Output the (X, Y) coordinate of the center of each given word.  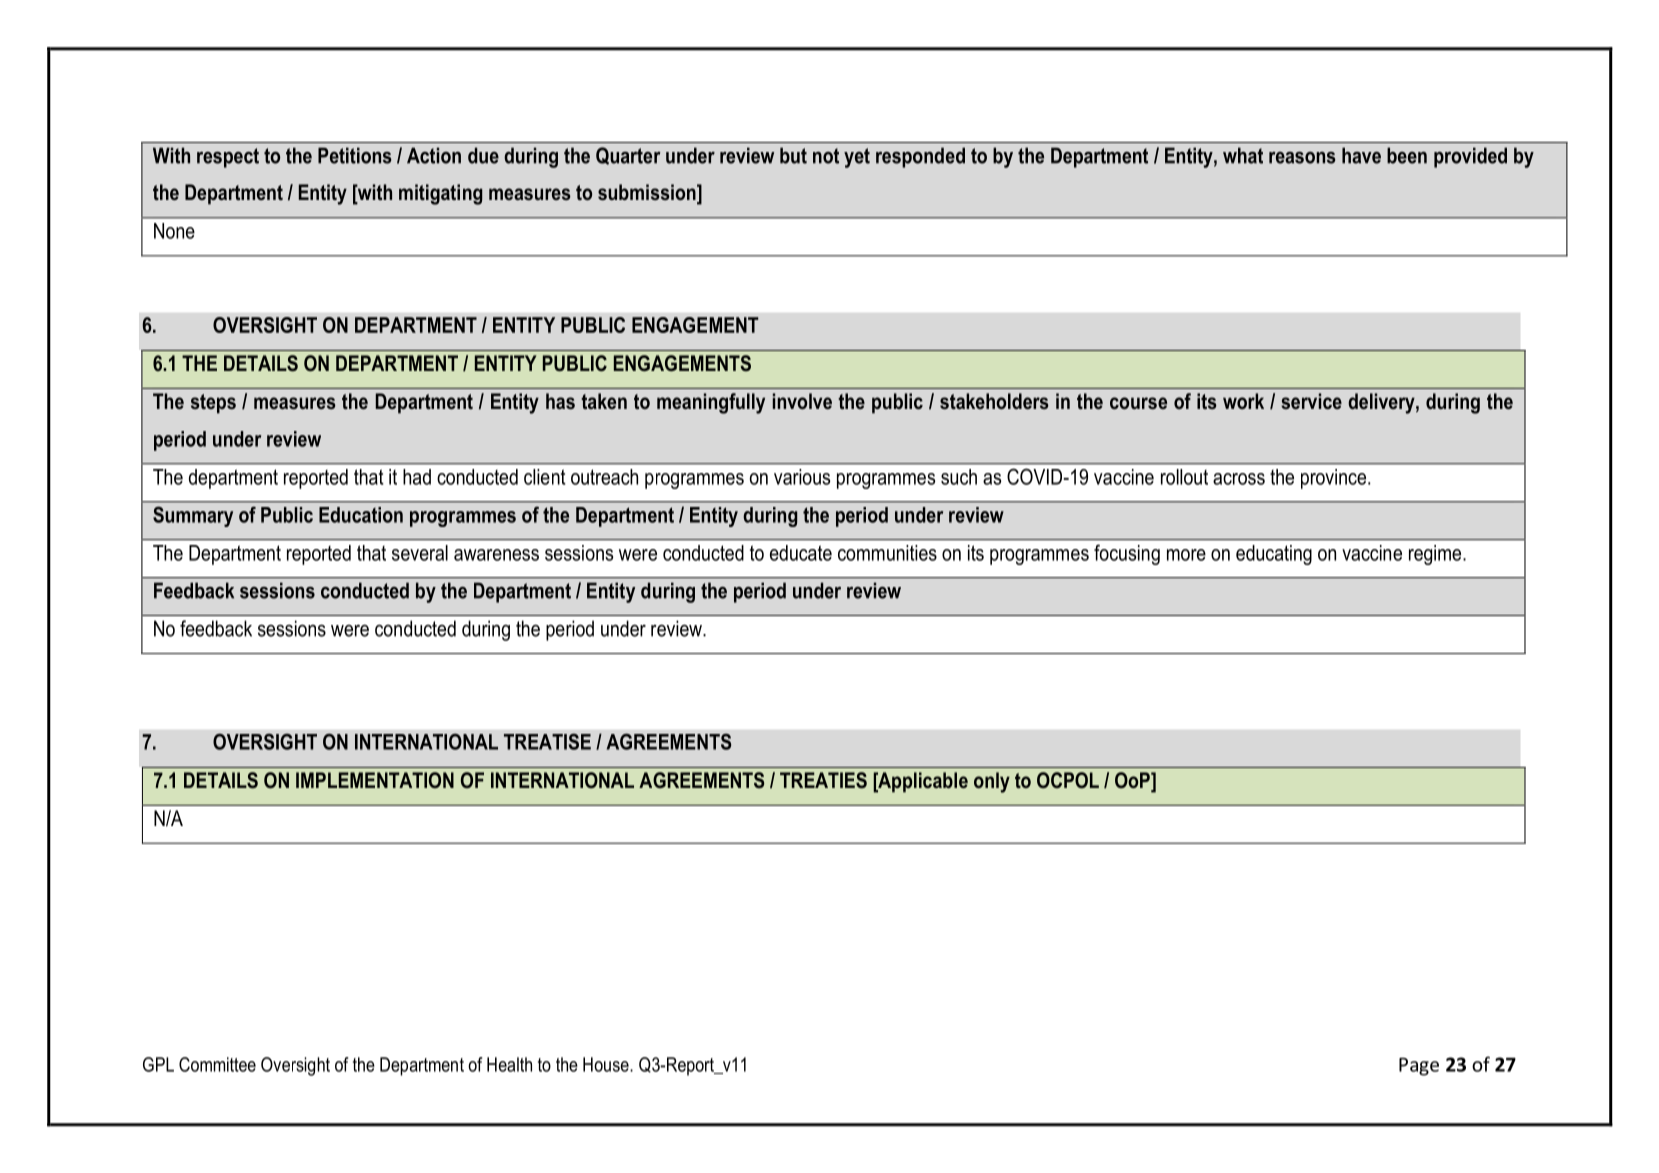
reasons (1302, 158)
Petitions (355, 155)
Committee (217, 1064)
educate (801, 553)
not (826, 156)
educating (1274, 555)
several (420, 553)
